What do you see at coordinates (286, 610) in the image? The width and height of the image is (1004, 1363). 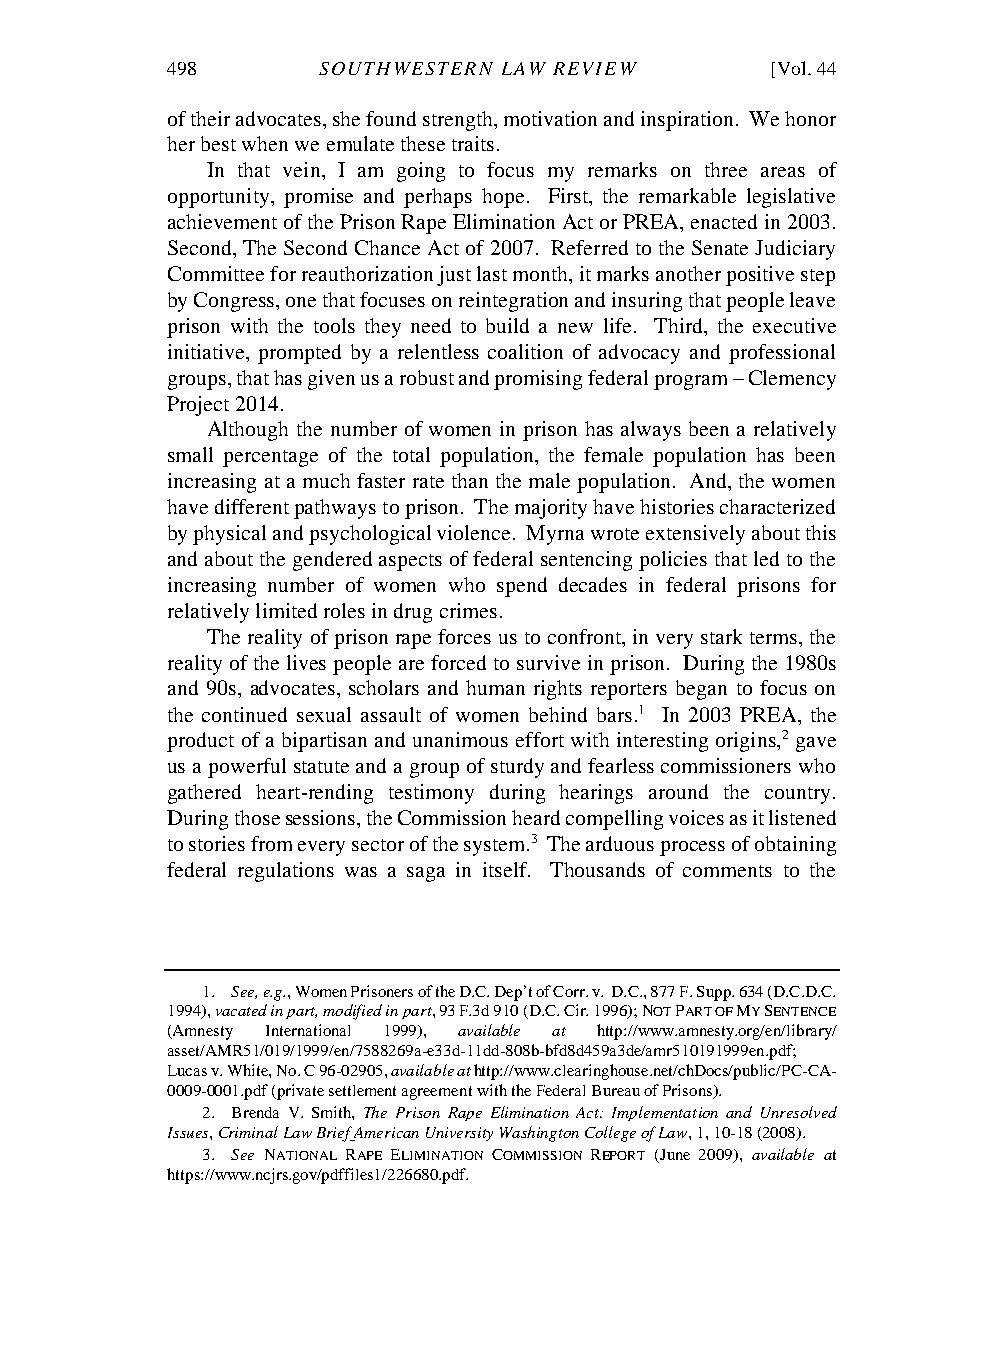 I see `limited` at bounding box center [286, 610].
